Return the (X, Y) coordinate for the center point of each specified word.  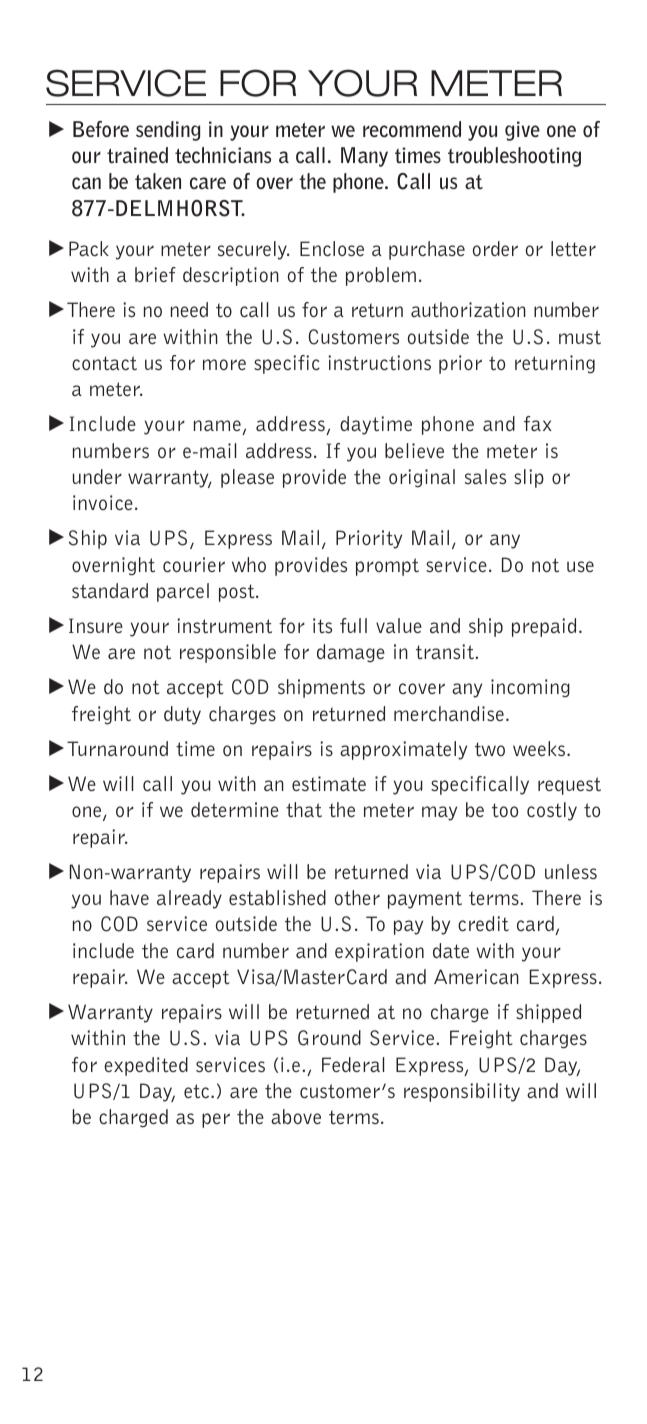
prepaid (544, 627)
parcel (183, 592)
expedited (146, 1066)
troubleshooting (514, 157)
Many (364, 157)
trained (137, 155)
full (353, 625)
